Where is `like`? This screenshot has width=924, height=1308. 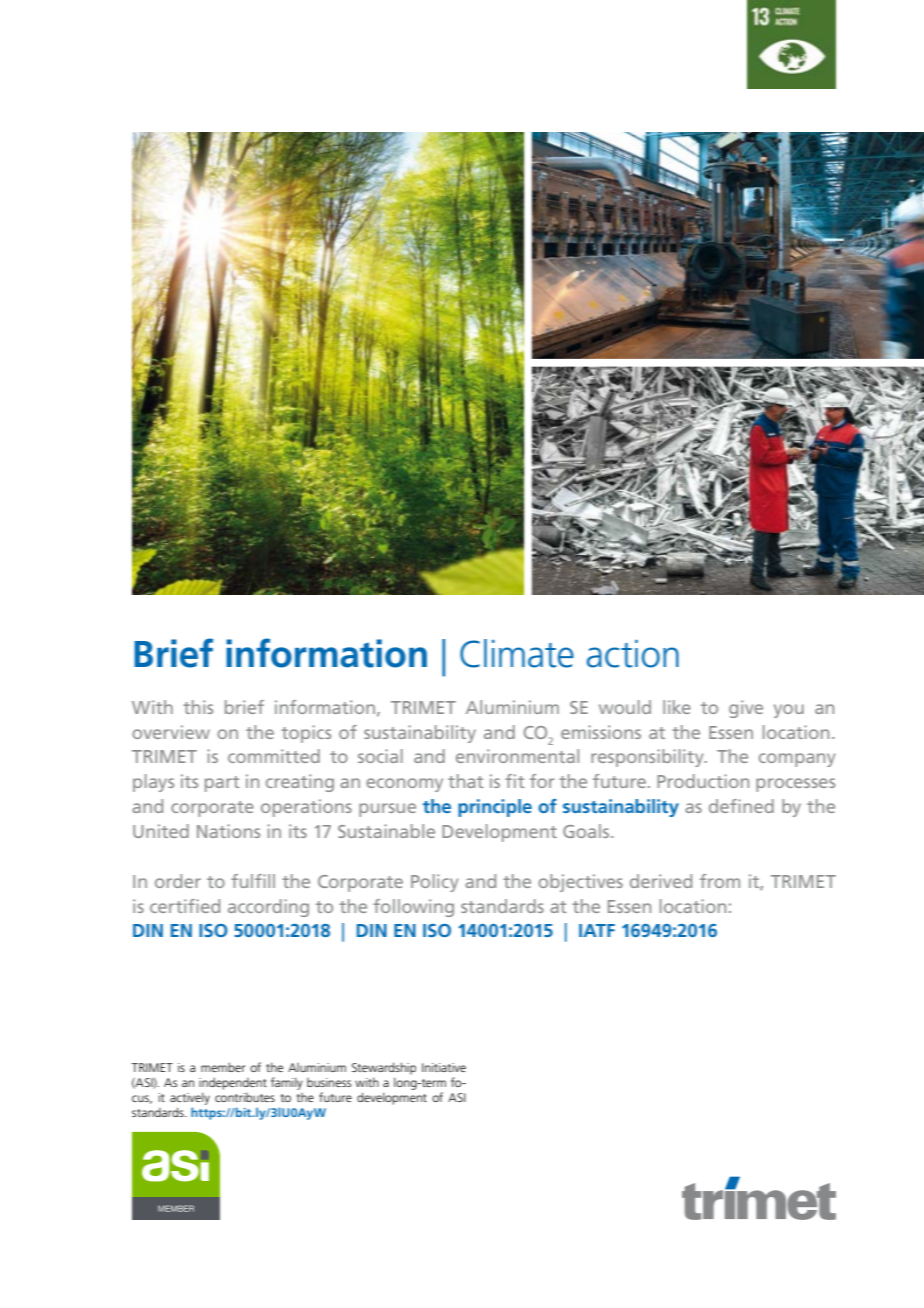 like is located at coordinates (677, 707).
